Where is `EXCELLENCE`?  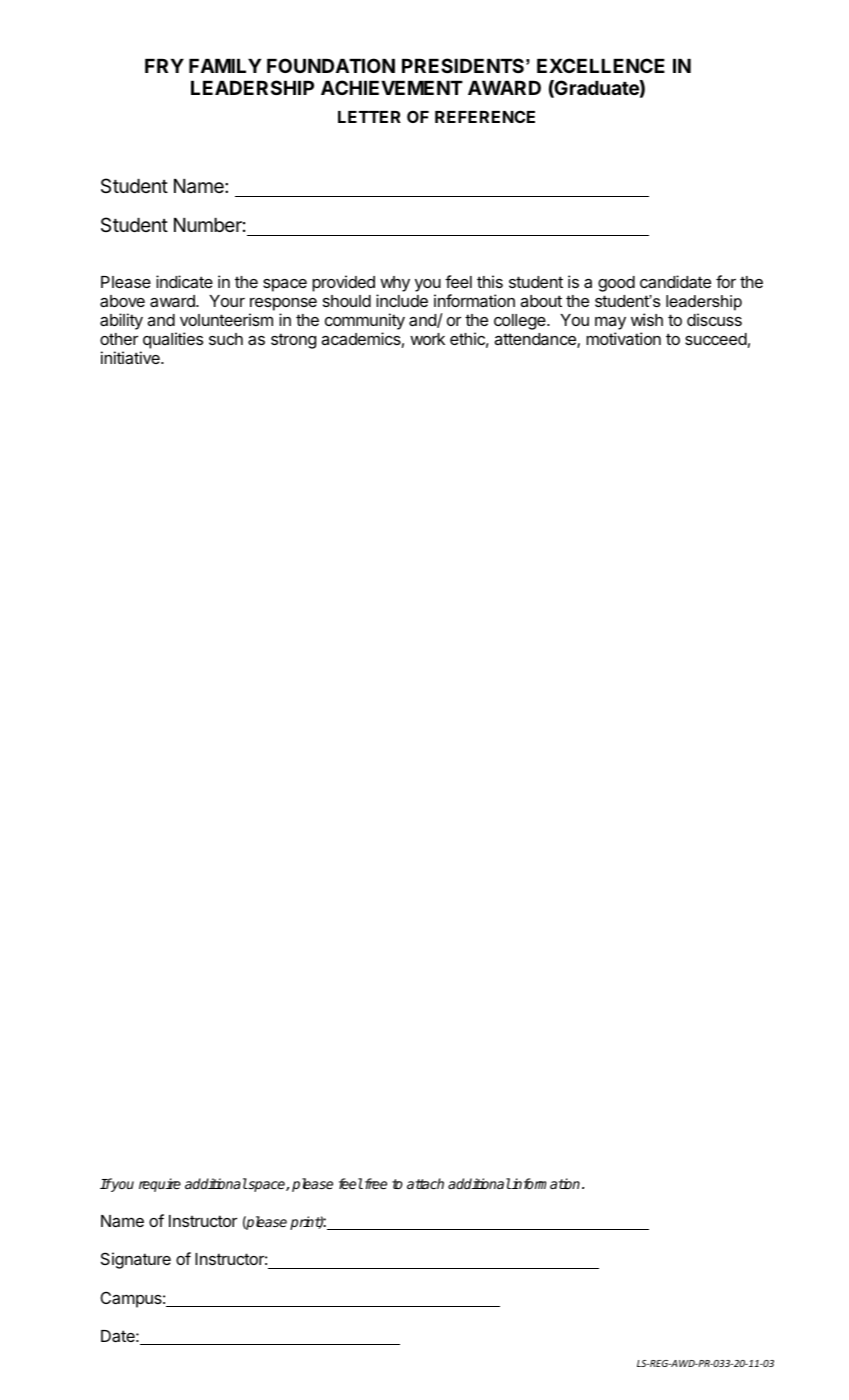 EXCELLENCE is located at coordinates (601, 65).
